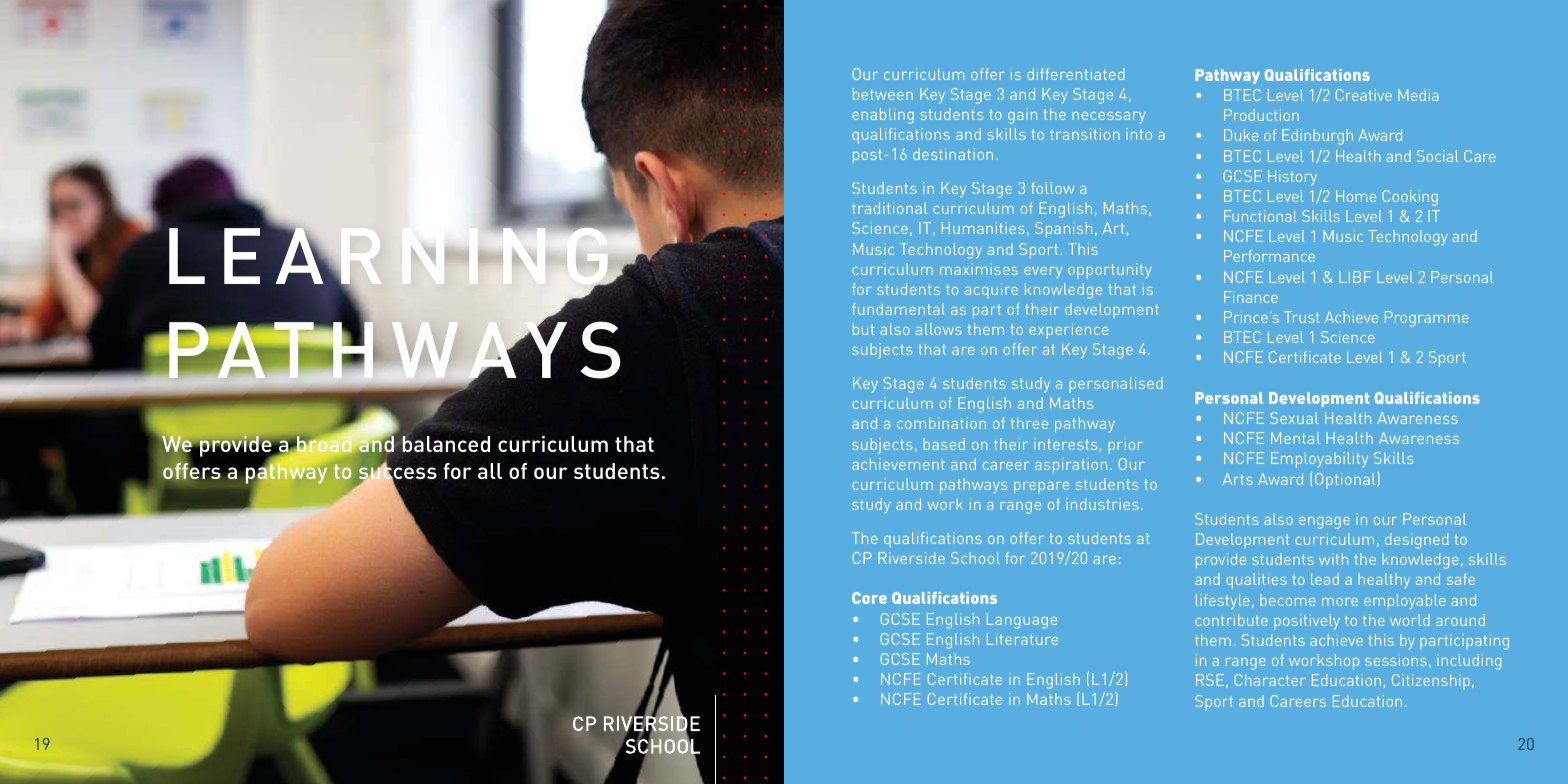 This image has width=1568, height=784. Describe the element at coordinates (1102, 504) in the image. I see `industries` at that location.
